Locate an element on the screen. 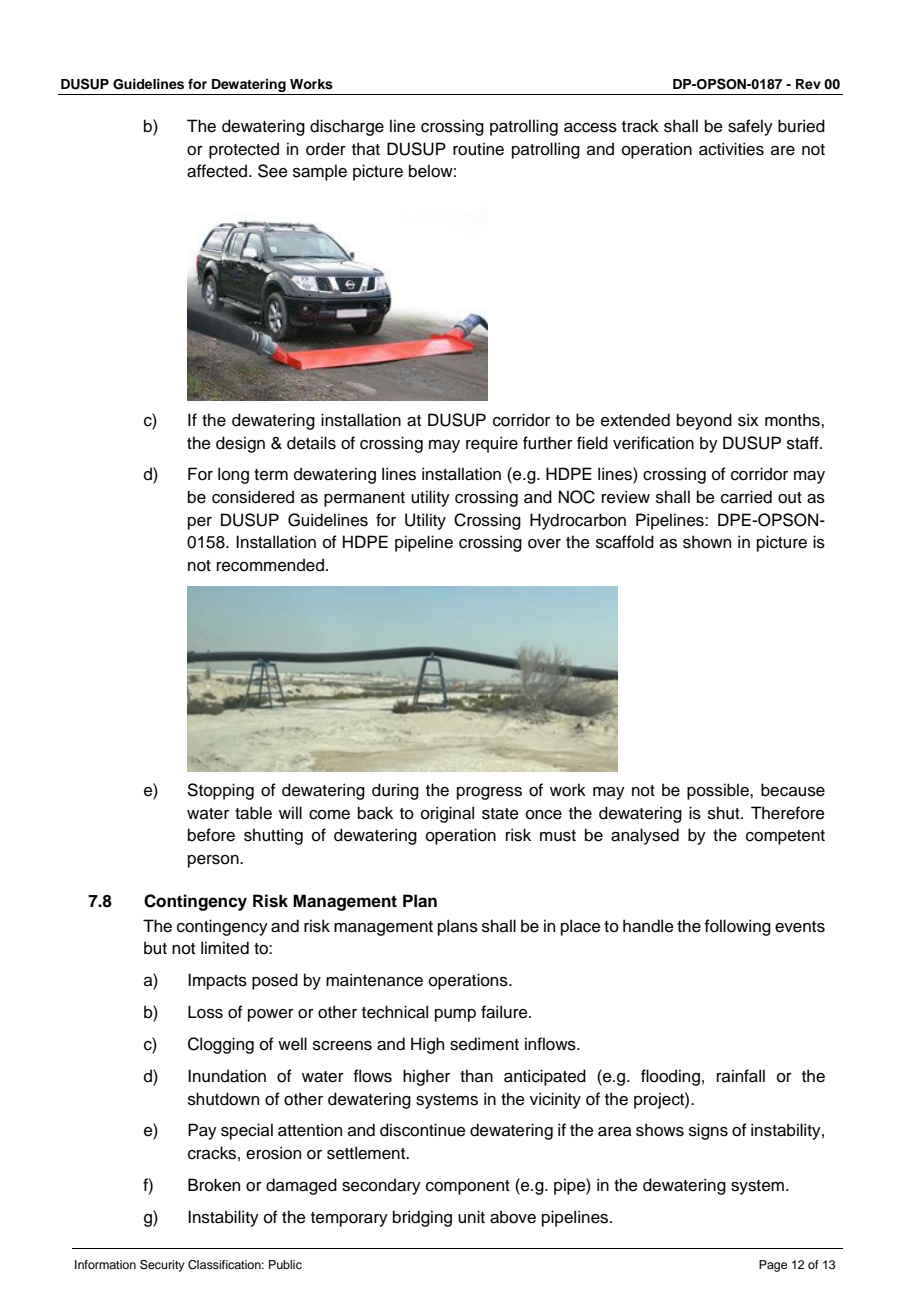  Security is located at coordinates (162, 1266).
